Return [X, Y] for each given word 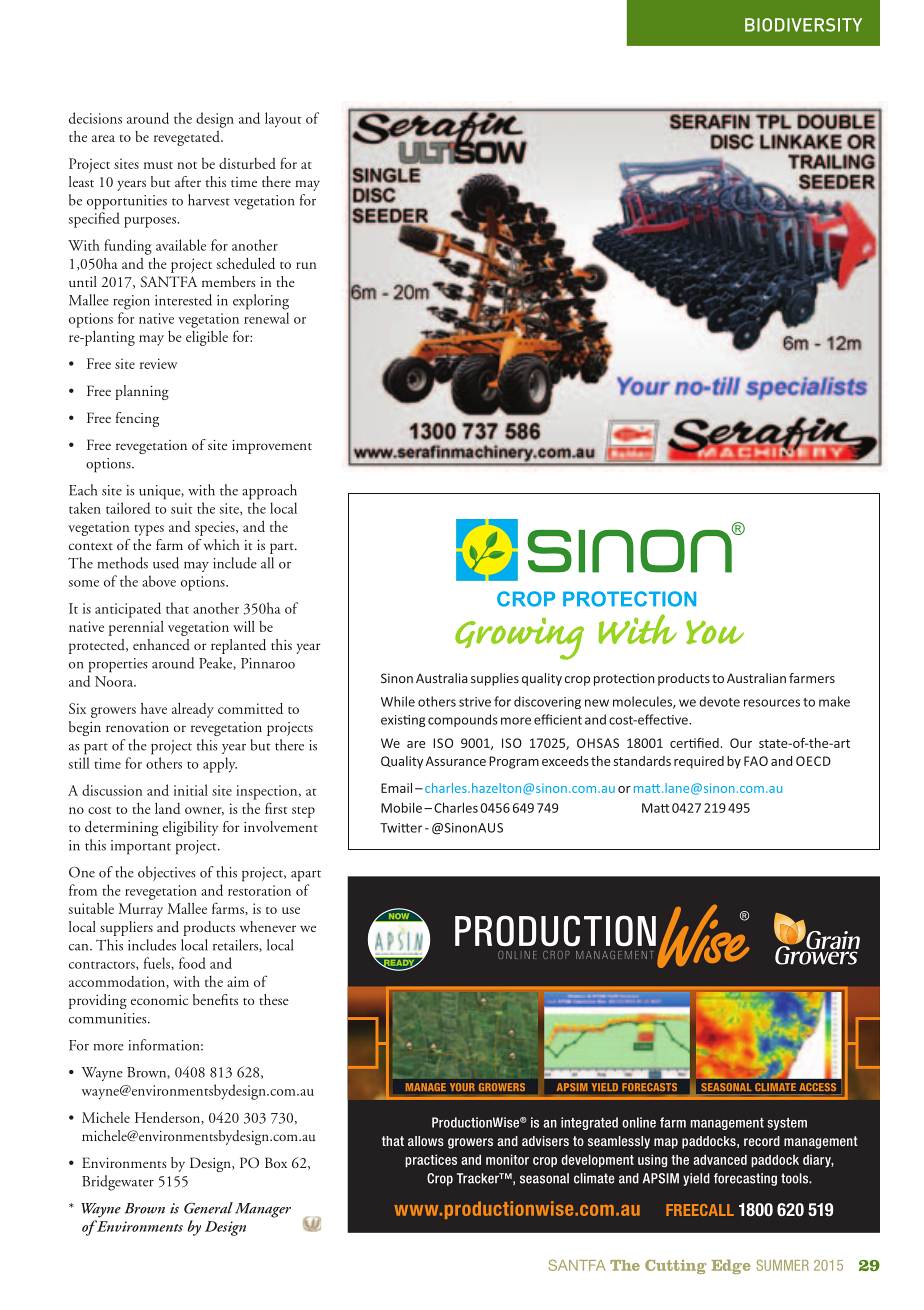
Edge [731, 1266]
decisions [95, 118]
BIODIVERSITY [803, 25]
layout [283, 120]
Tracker [479, 1178]
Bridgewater [118, 1183]
